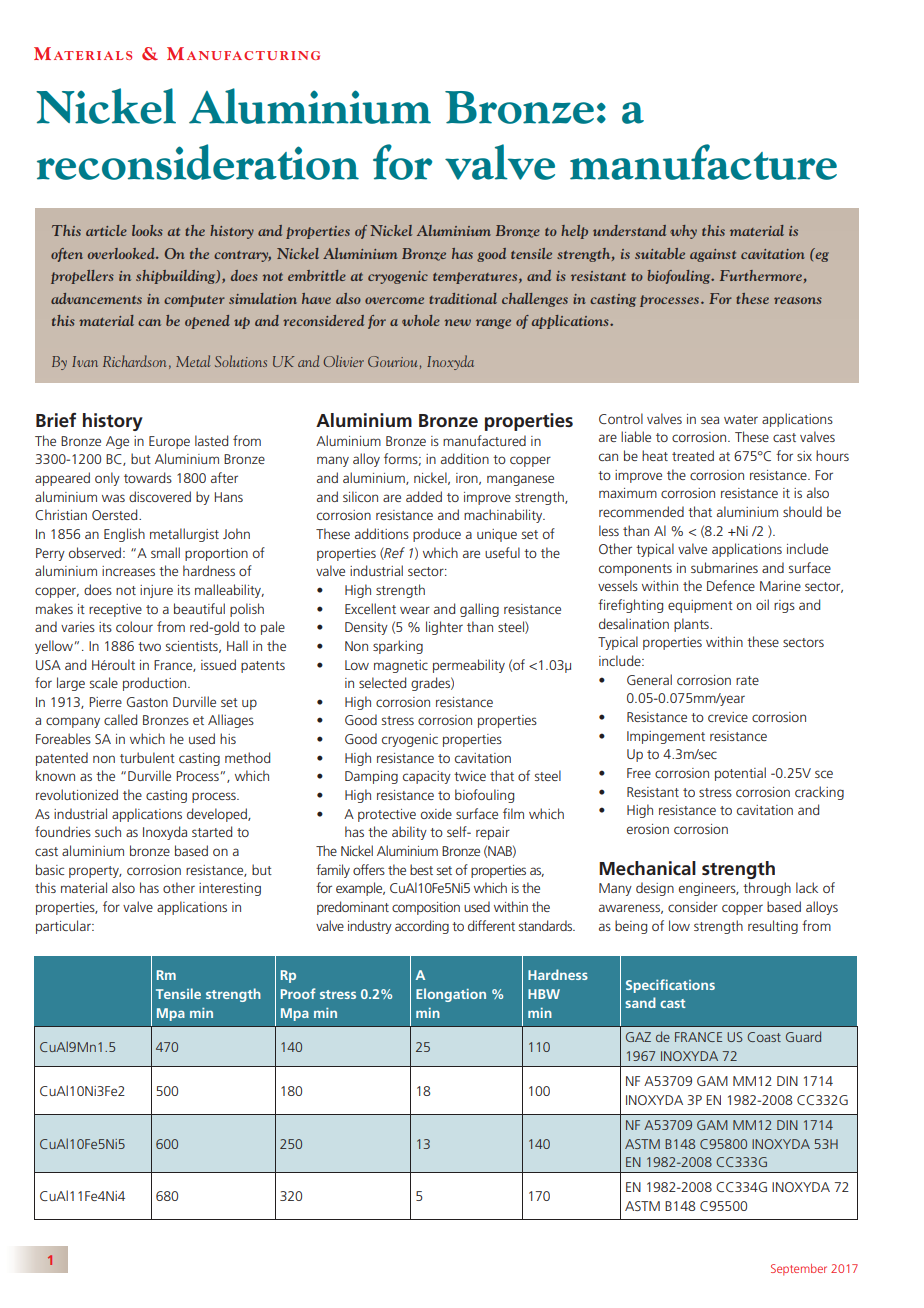 This document has width=924, height=1308. I want to click on September, so click(799, 1270).
